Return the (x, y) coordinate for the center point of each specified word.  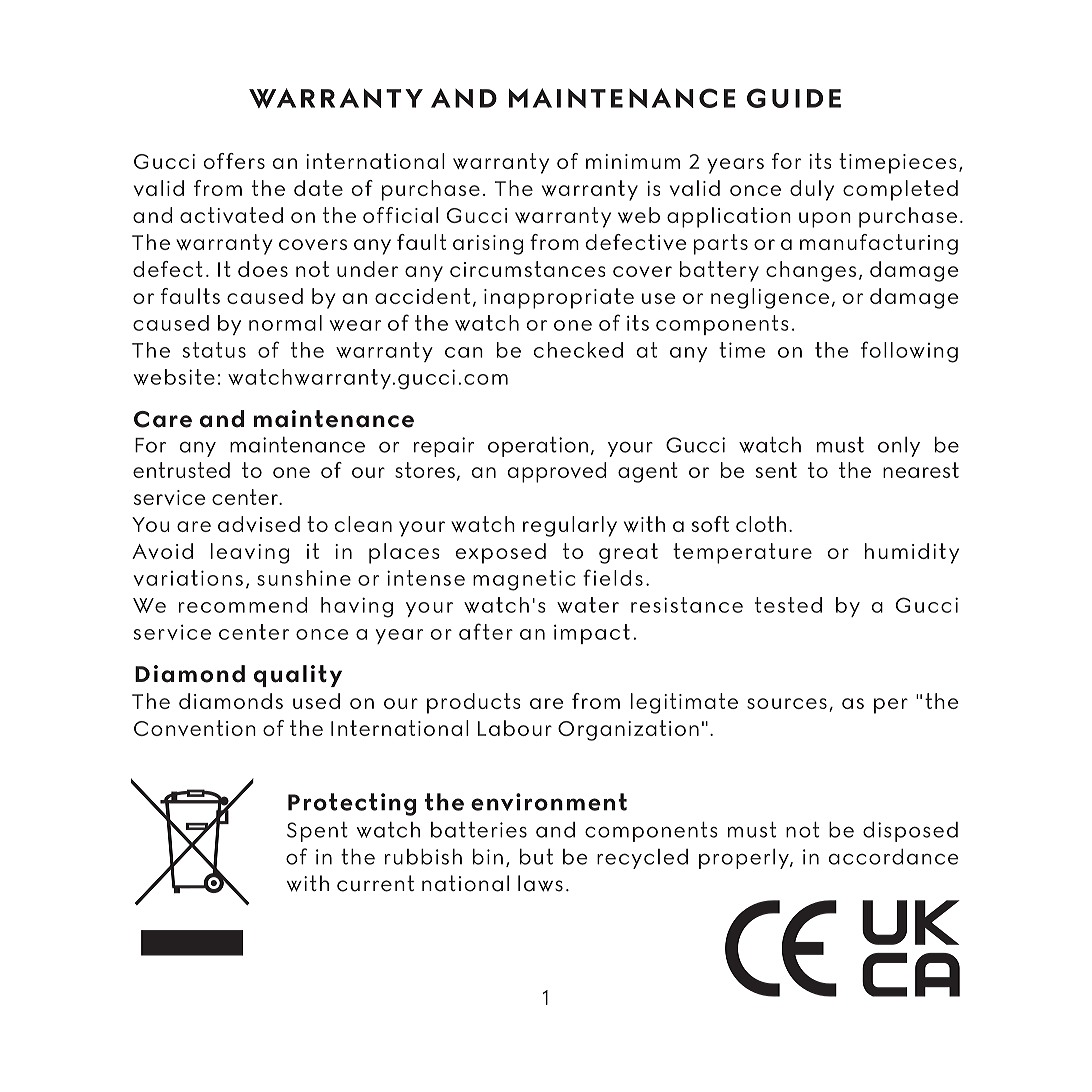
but (536, 857)
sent (776, 470)
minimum (633, 161)
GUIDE (794, 98)
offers (234, 161)
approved (557, 472)
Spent (317, 832)
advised (259, 524)
